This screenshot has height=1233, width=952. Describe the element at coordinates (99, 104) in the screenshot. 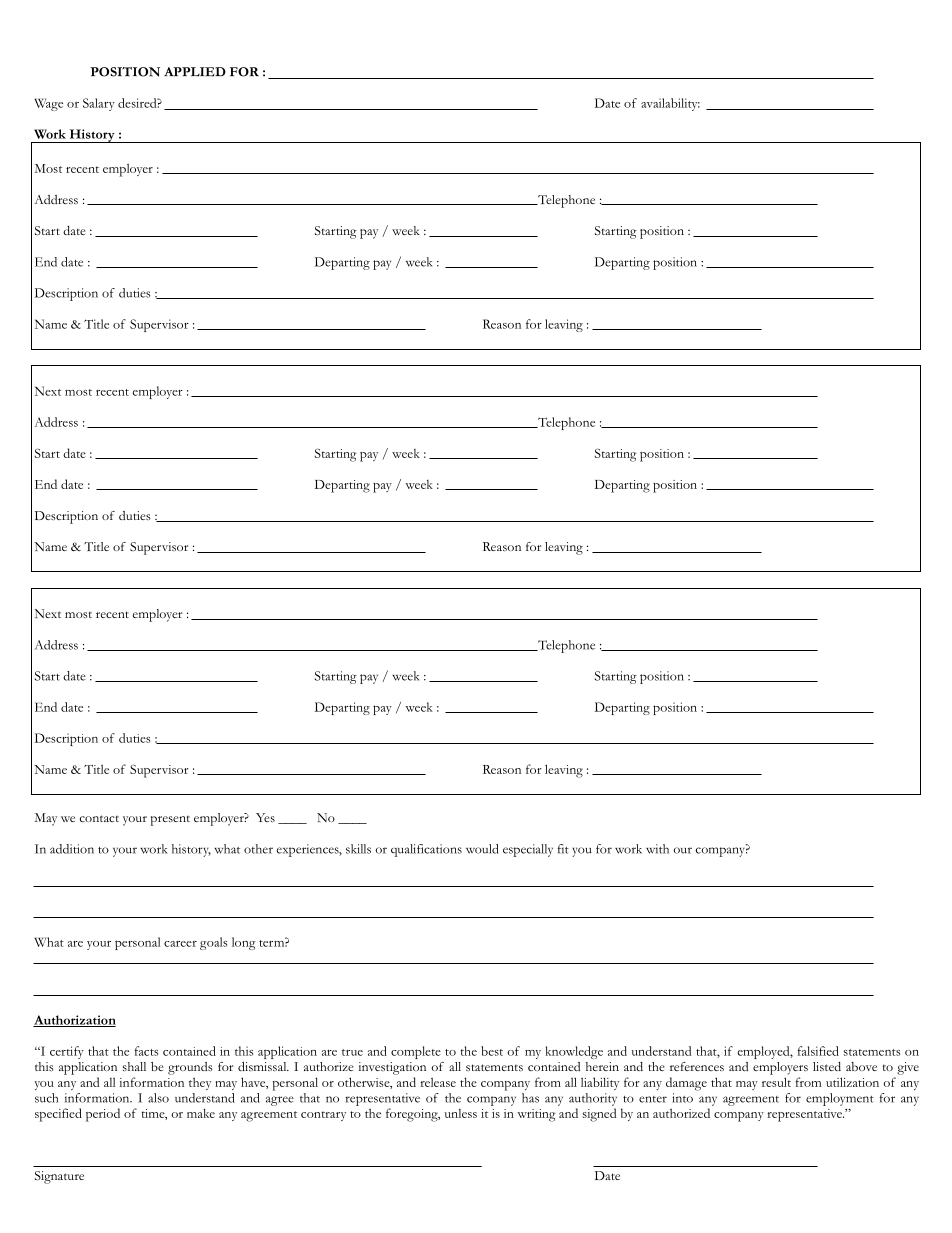

I see `Salary` at that location.
